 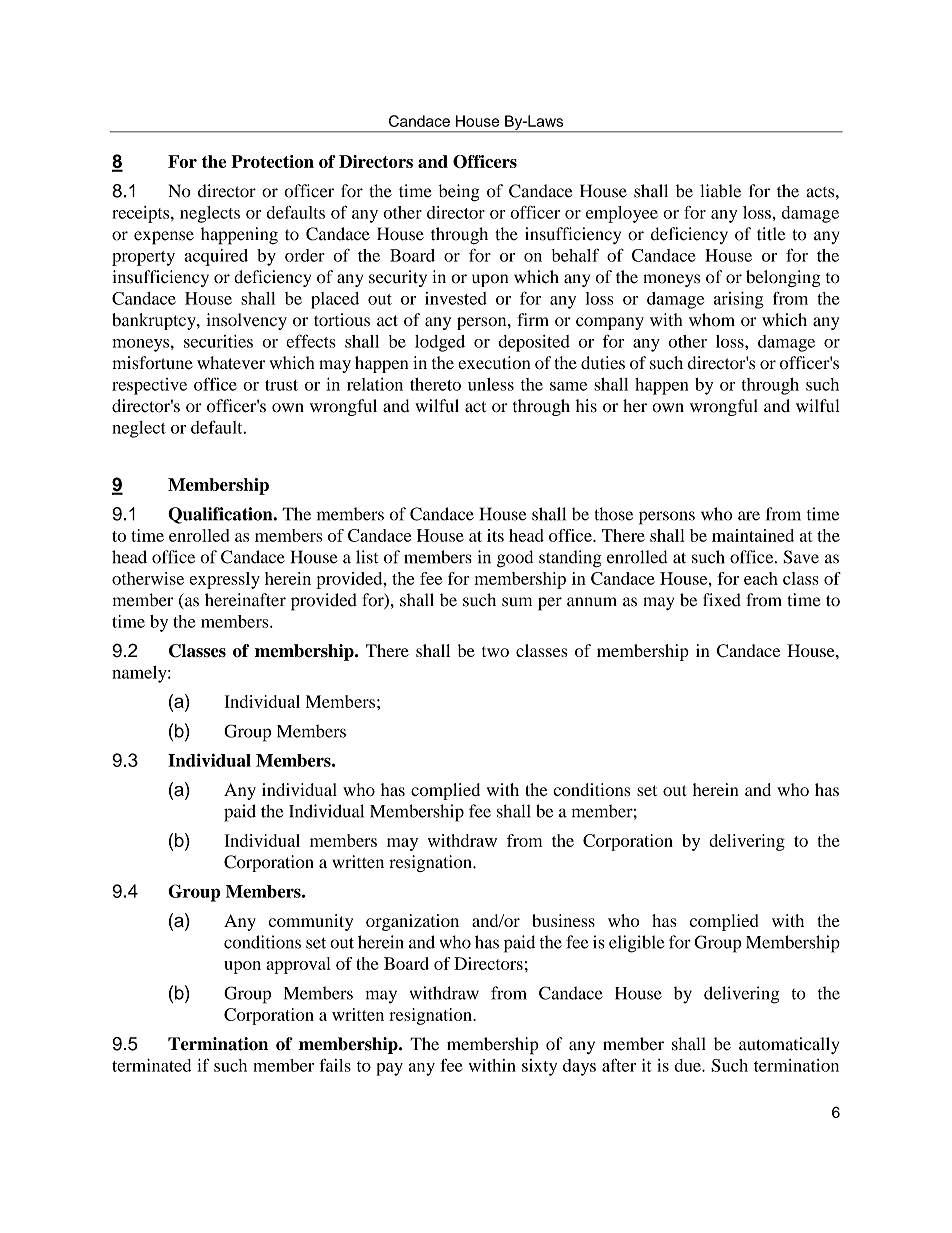 I want to click on community, so click(x=311, y=922).
